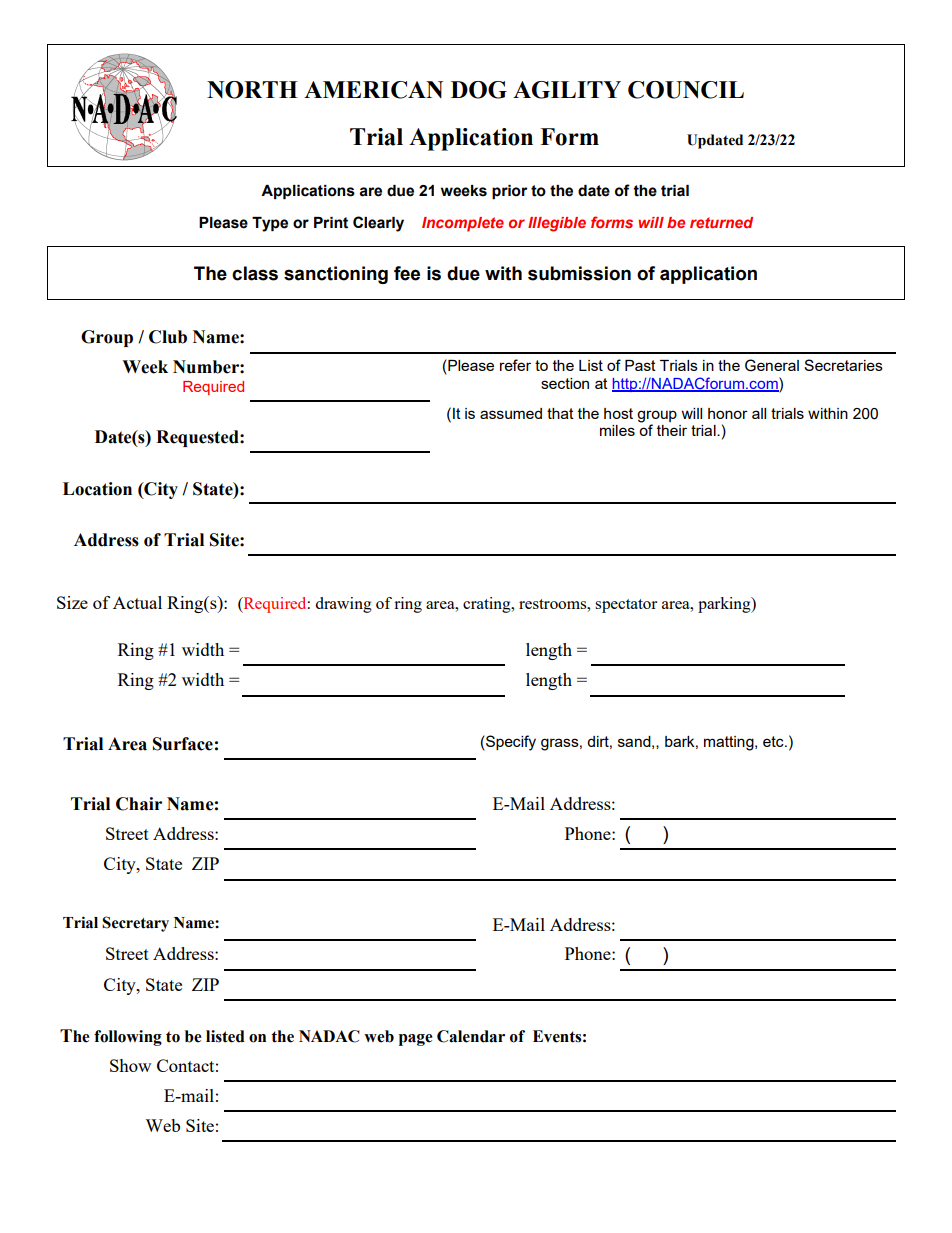 This document has width=952, height=1233. Describe the element at coordinates (137, 602) in the document. I see `Actual` at that location.
